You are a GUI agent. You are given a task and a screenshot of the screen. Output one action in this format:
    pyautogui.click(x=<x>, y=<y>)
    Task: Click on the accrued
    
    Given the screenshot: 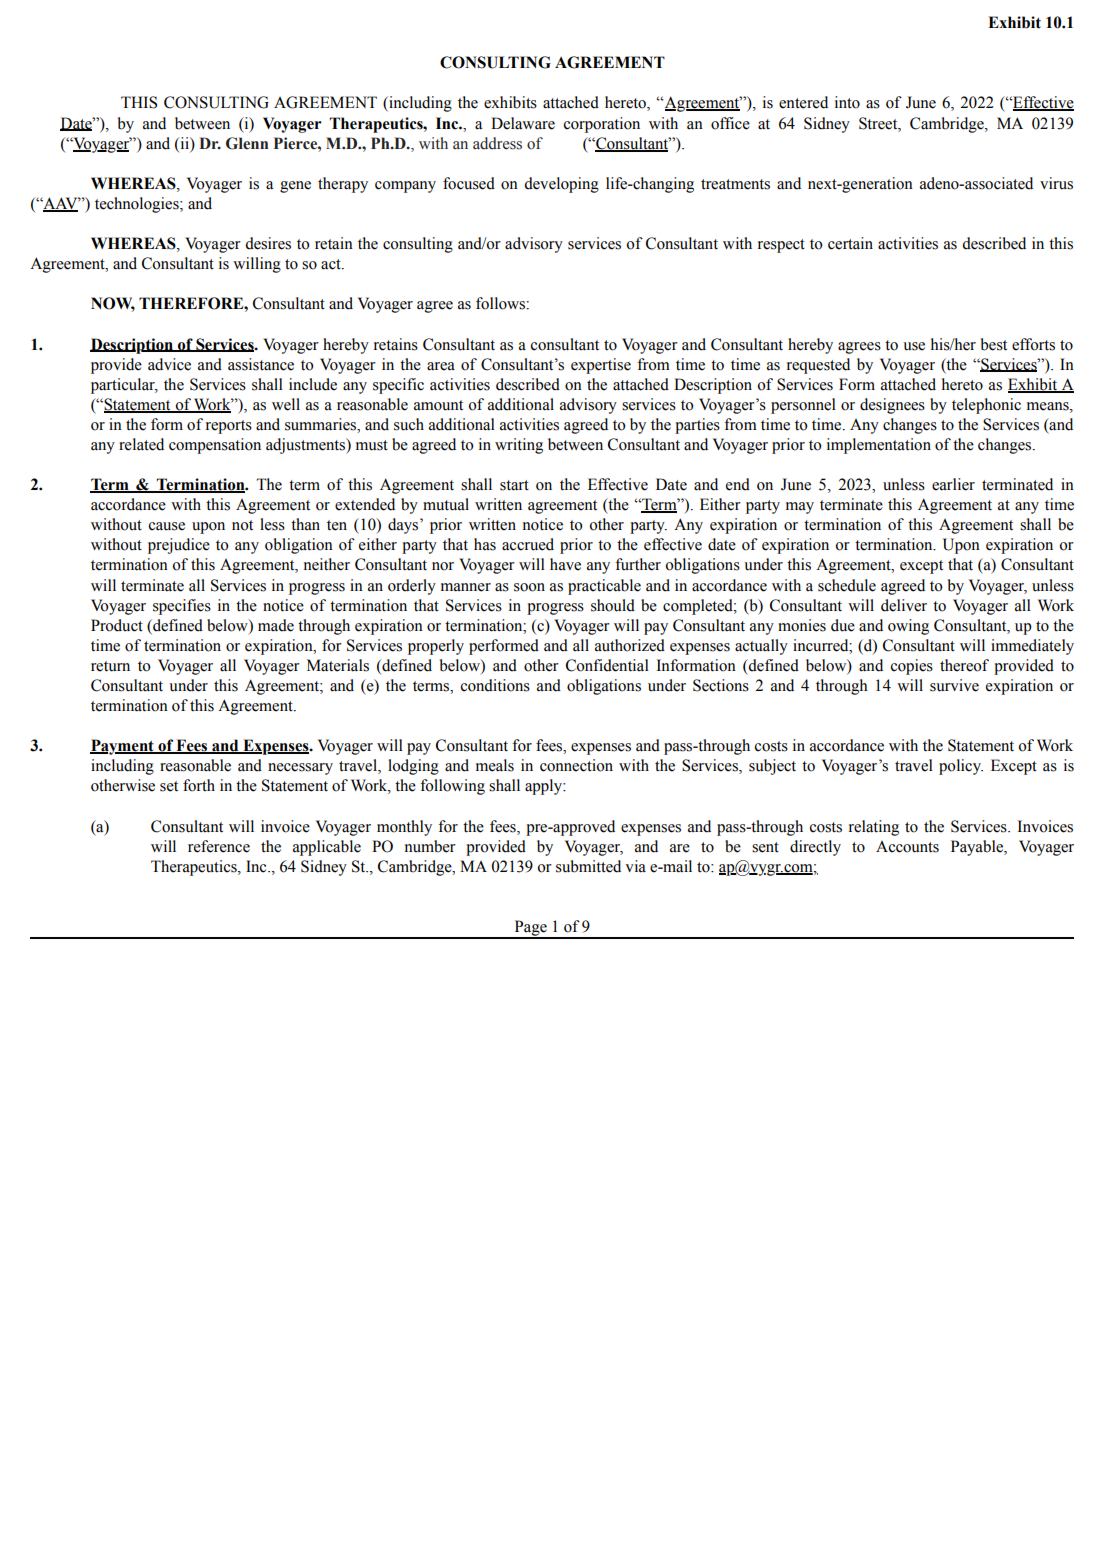 What is the action you would take?
    pyautogui.click(x=528, y=544)
